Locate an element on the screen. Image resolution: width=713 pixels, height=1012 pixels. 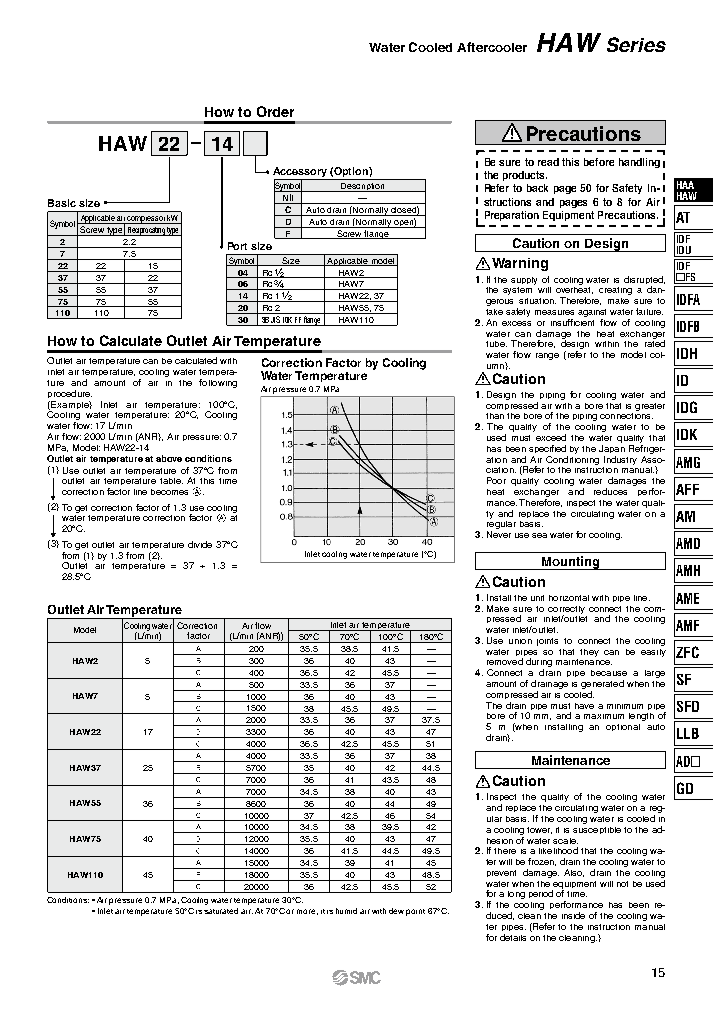
procedure is located at coordinates (70, 394).
